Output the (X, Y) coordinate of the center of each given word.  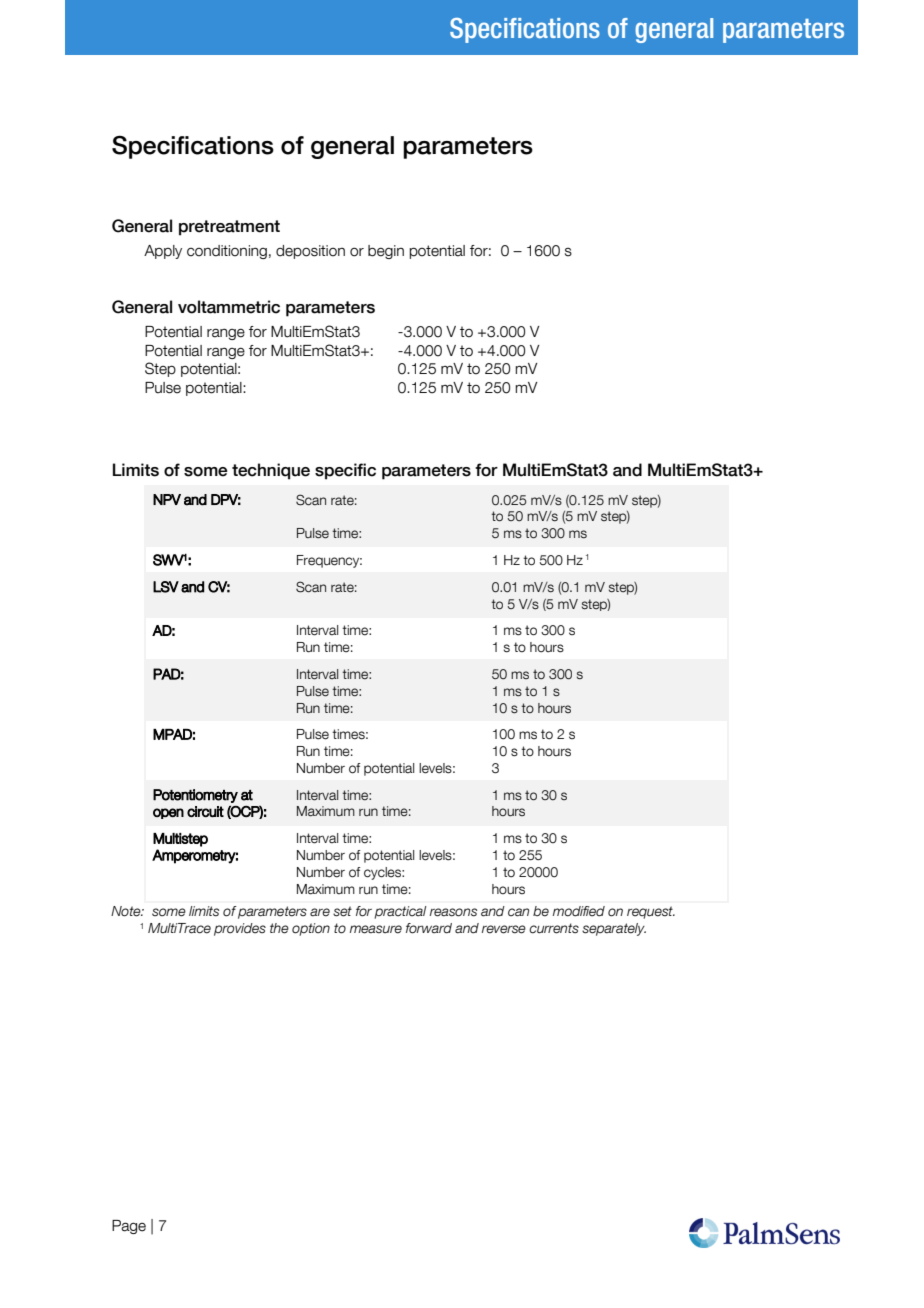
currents (554, 928)
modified (579, 911)
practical (400, 912)
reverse (504, 929)
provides (240, 929)
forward (429, 928)
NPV (167, 499)
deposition (310, 252)
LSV (166, 587)
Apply (163, 252)
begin (386, 252)
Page (129, 1227)
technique (271, 471)
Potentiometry (195, 796)
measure (376, 929)
